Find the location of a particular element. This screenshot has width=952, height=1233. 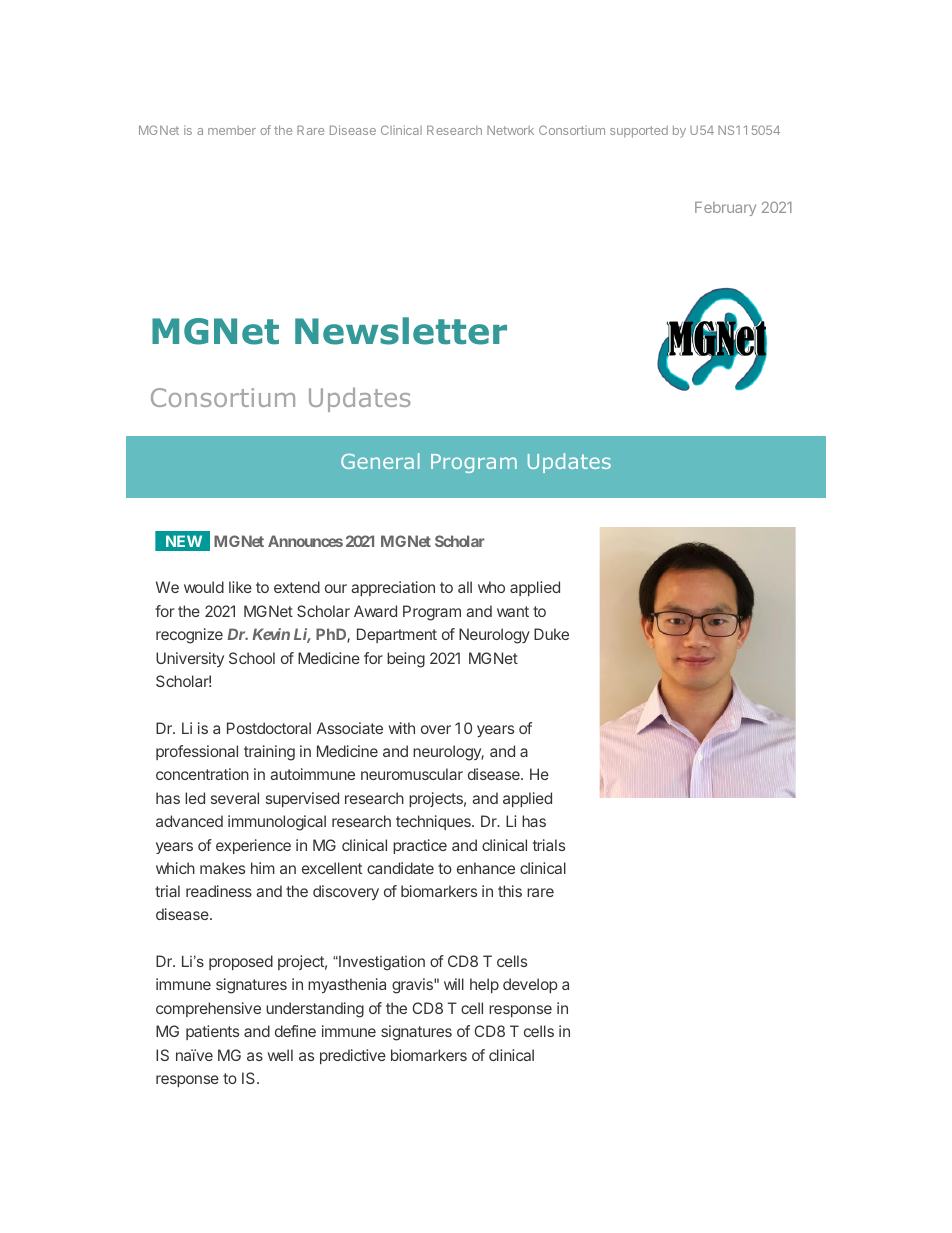

General is located at coordinates (380, 461).
